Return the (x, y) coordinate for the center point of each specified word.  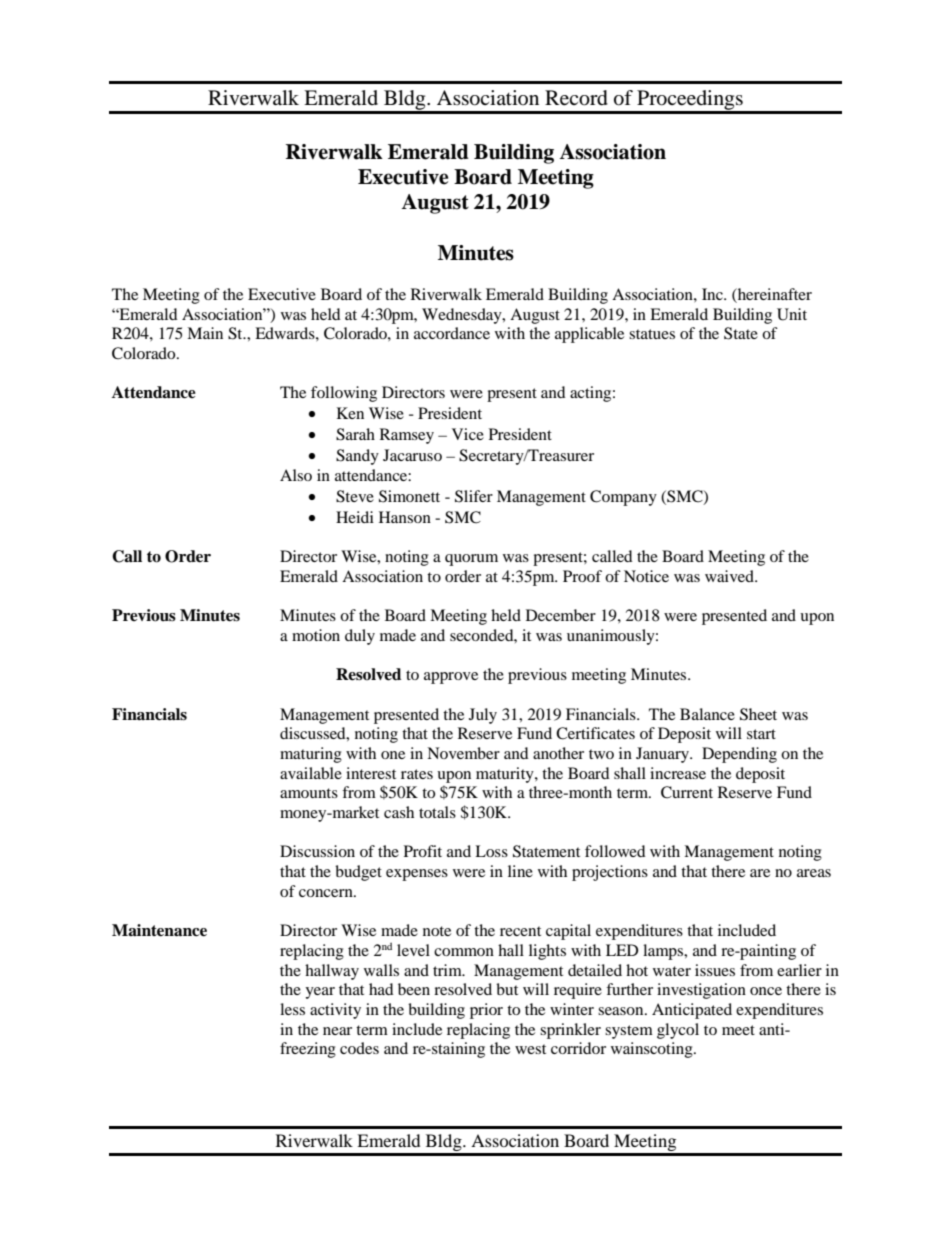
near (337, 1031)
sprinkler (570, 1031)
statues (652, 334)
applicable (589, 335)
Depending (739, 755)
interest (371, 773)
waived (730, 576)
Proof (582, 576)
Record (576, 98)
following (344, 394)
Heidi (355, 517)
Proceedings (690, 101)
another (558, 753)
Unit (792, 314)
